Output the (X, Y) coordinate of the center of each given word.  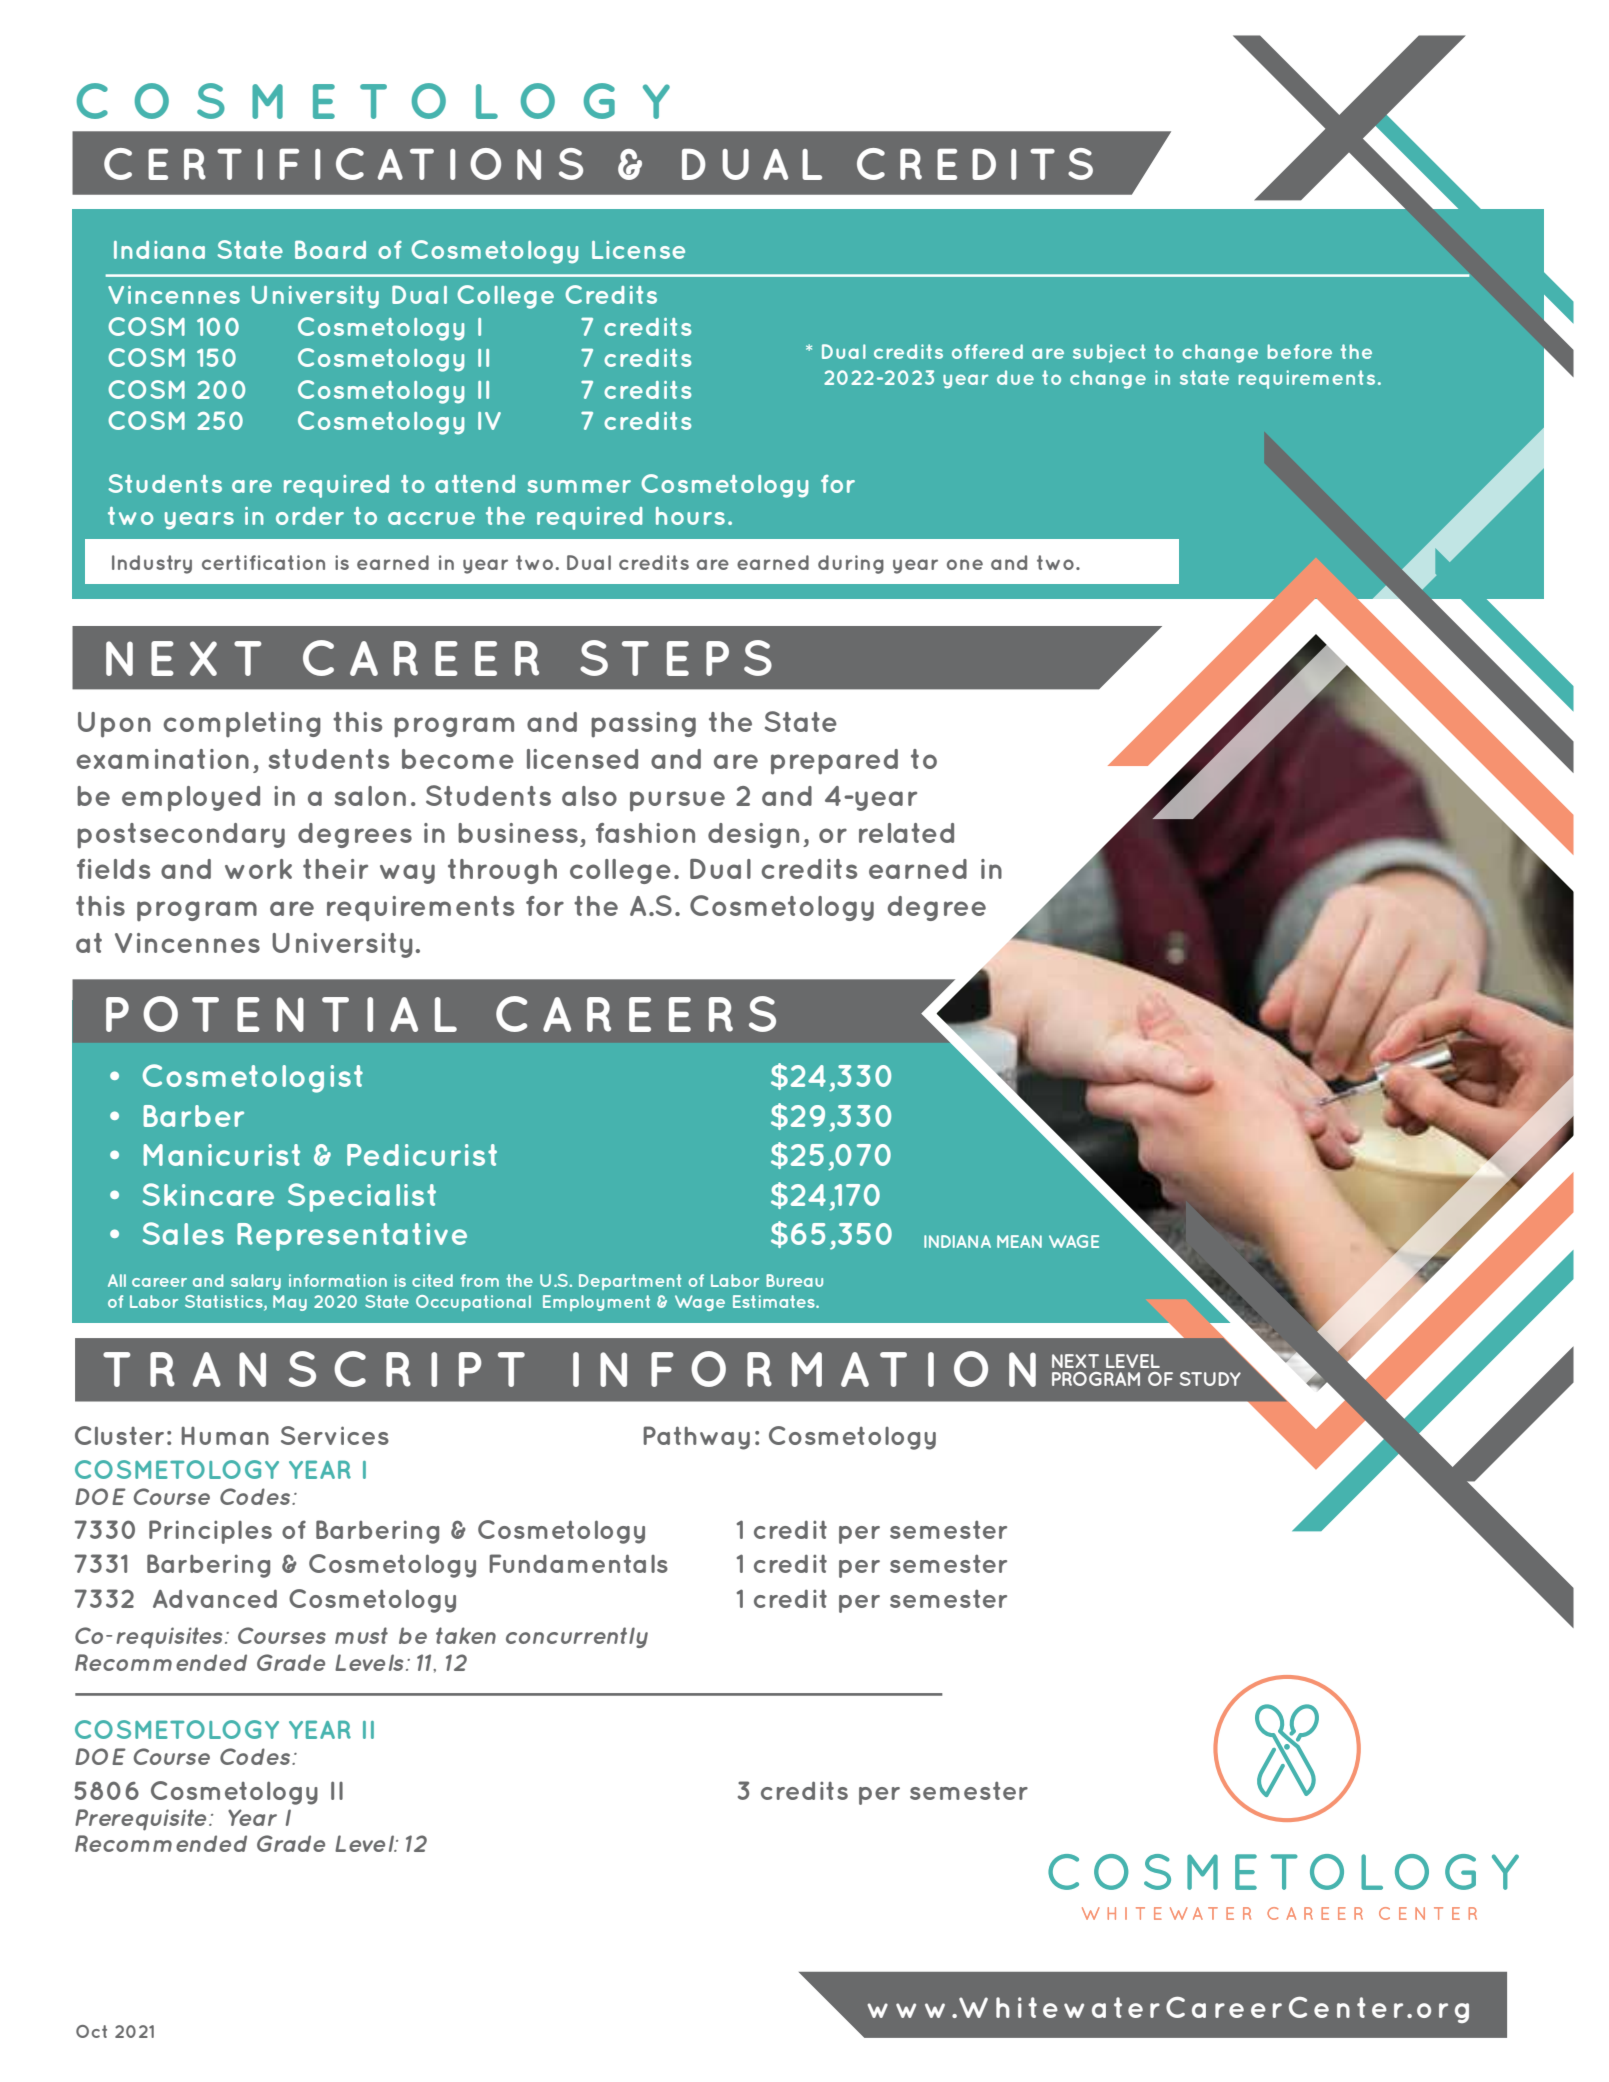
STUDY (1210, 1379)
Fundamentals (578, 1563)
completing (242, 725)
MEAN (1019, 1241)
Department (630, 1282)
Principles (210, 1532)
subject (1109, 353)
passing (643, 725)
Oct (91, 2031)
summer (579, 486)
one (965, 564)
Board (330, 249)
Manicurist (222, 1155)
